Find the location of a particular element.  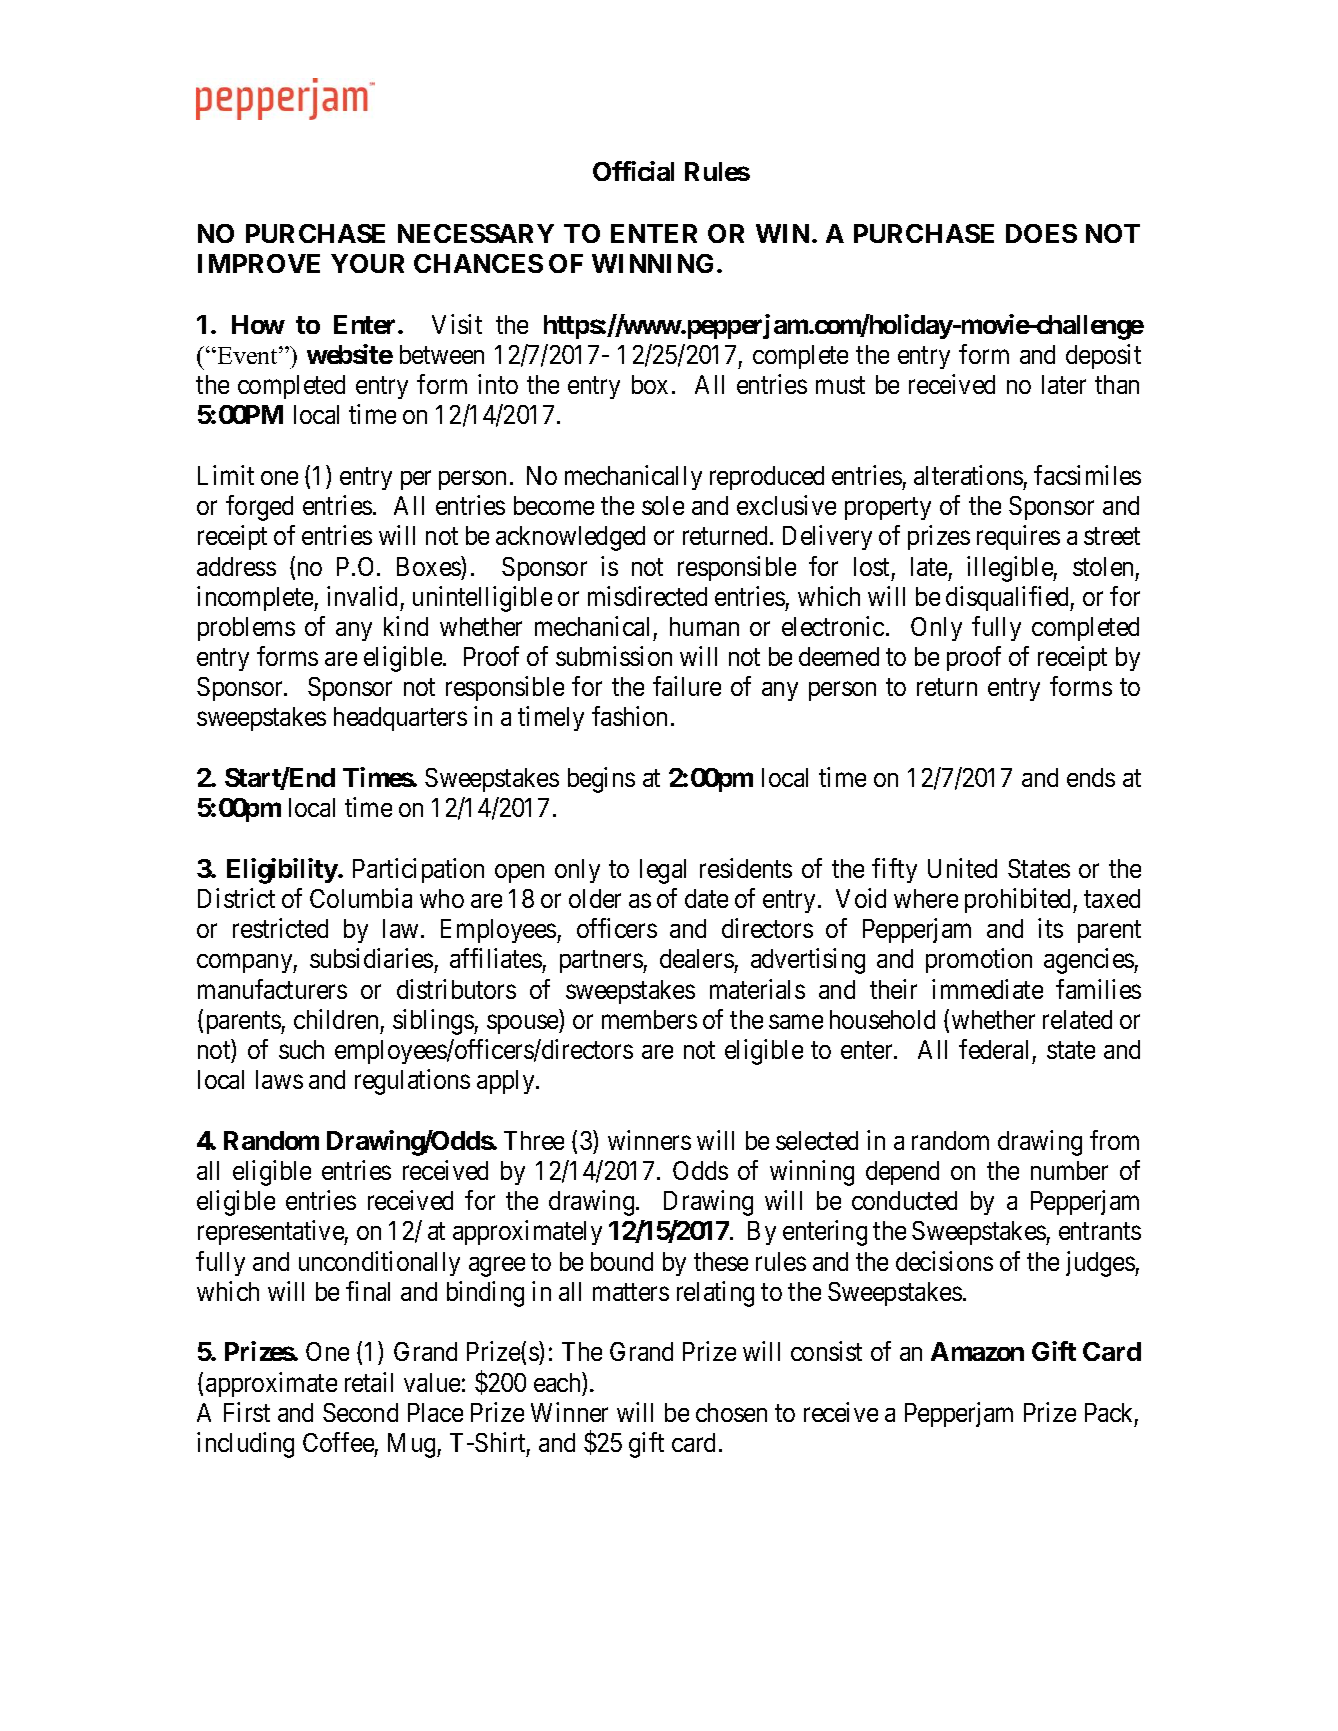

manufacturers is located at coordinates (272, 989).
